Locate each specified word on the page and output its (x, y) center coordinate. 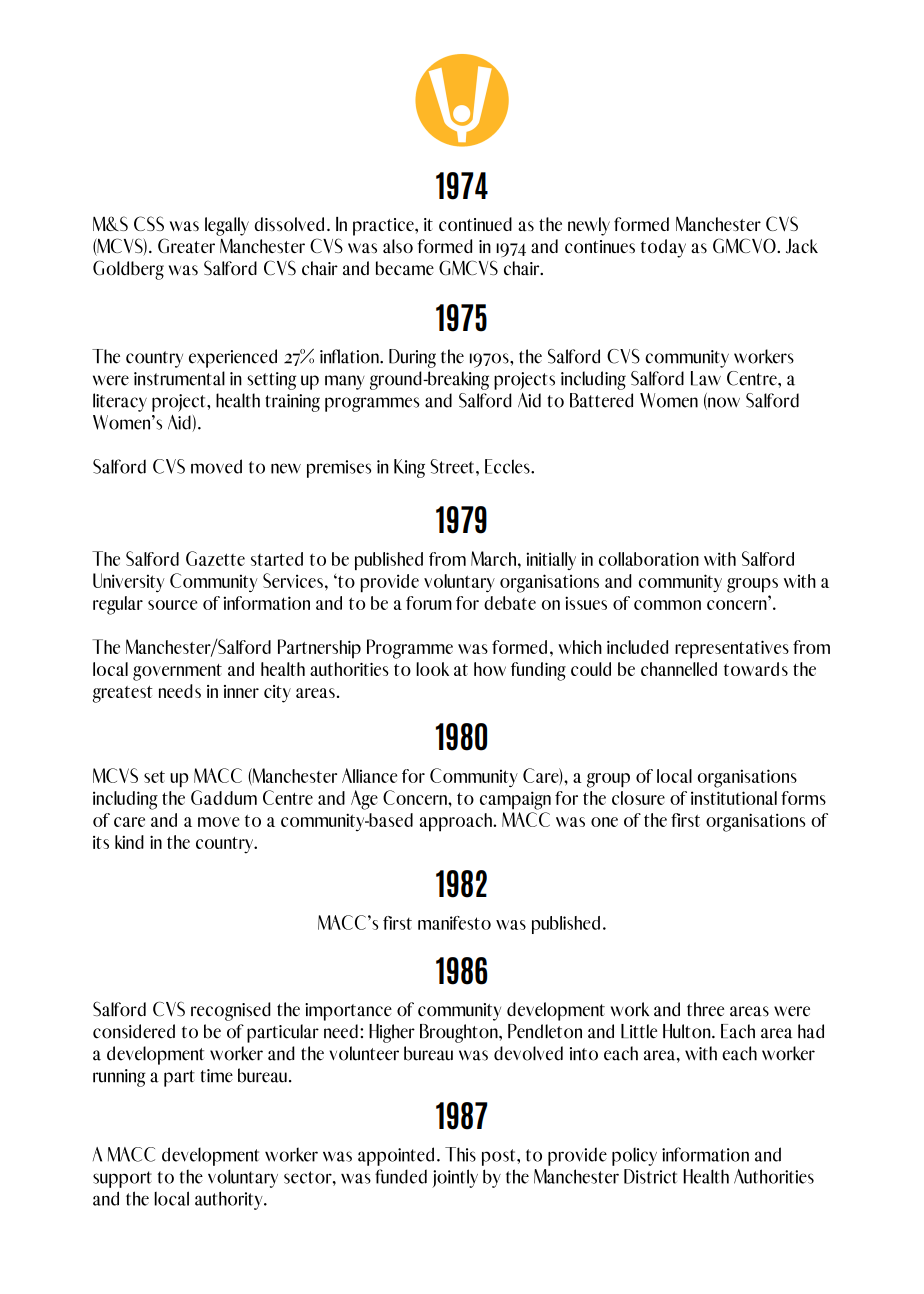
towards (756, 669)
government (177, 672)
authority (230, 1200)
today (663, 248)
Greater (186, 246)
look (432, 669)
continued (475, 224)
